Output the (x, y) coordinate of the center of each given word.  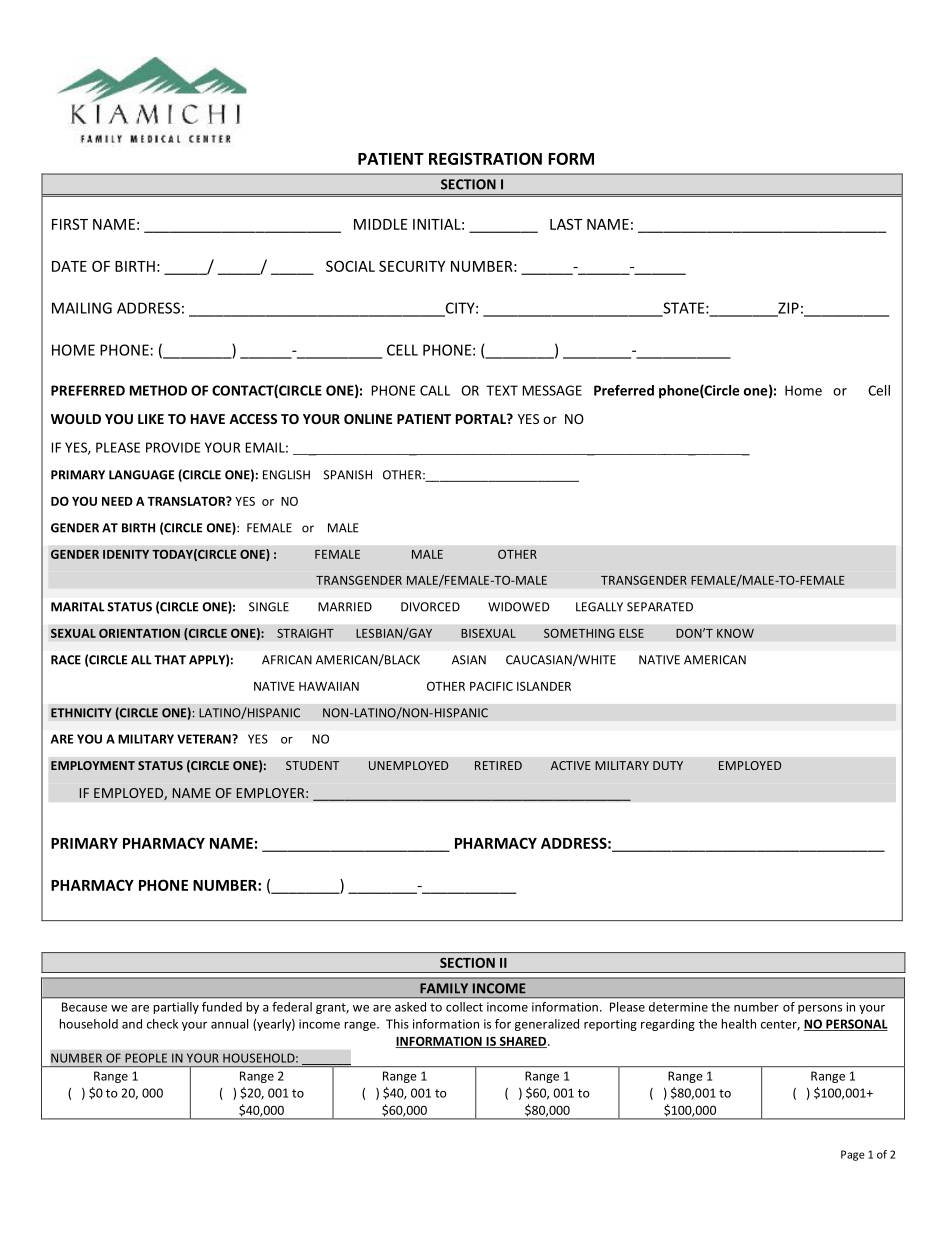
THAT (170, 660)
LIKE (151, 419)
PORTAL (482, 419)
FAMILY (444, 988)
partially (176, 1008)
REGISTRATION (485, 158)
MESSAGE (552, 390)
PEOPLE (146, 1058)
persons (820, 1009)
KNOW (735, 633)
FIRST (70, 224)
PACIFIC (491, 686)
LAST (566, 224)
